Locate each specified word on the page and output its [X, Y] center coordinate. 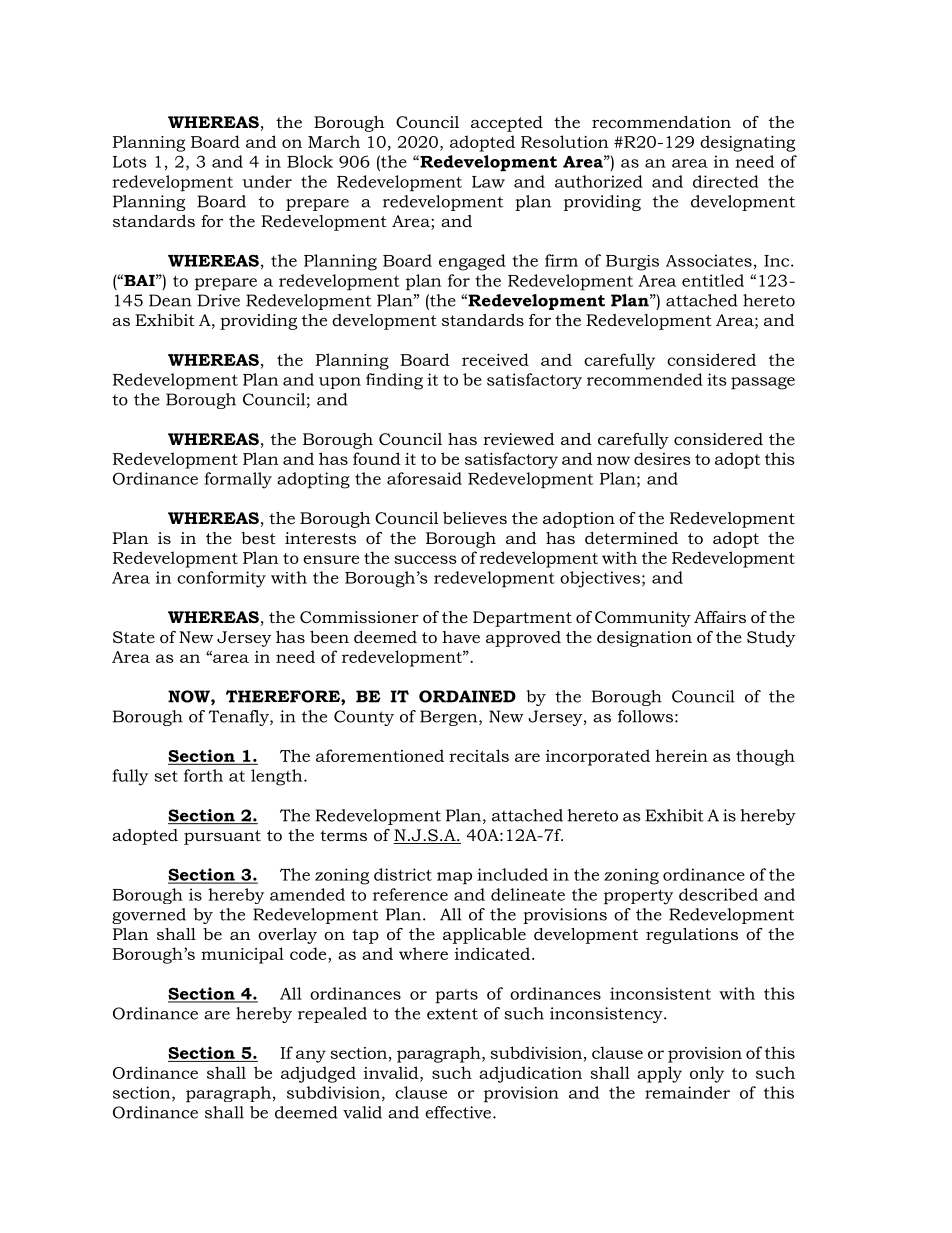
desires [662, 458]
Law [488, 182]
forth [203, 775]
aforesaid [424, 478]
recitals [479, 755]
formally [238, 480]
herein [681, 755]
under [267, 181]
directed [726, 181]
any [311, 1056]
